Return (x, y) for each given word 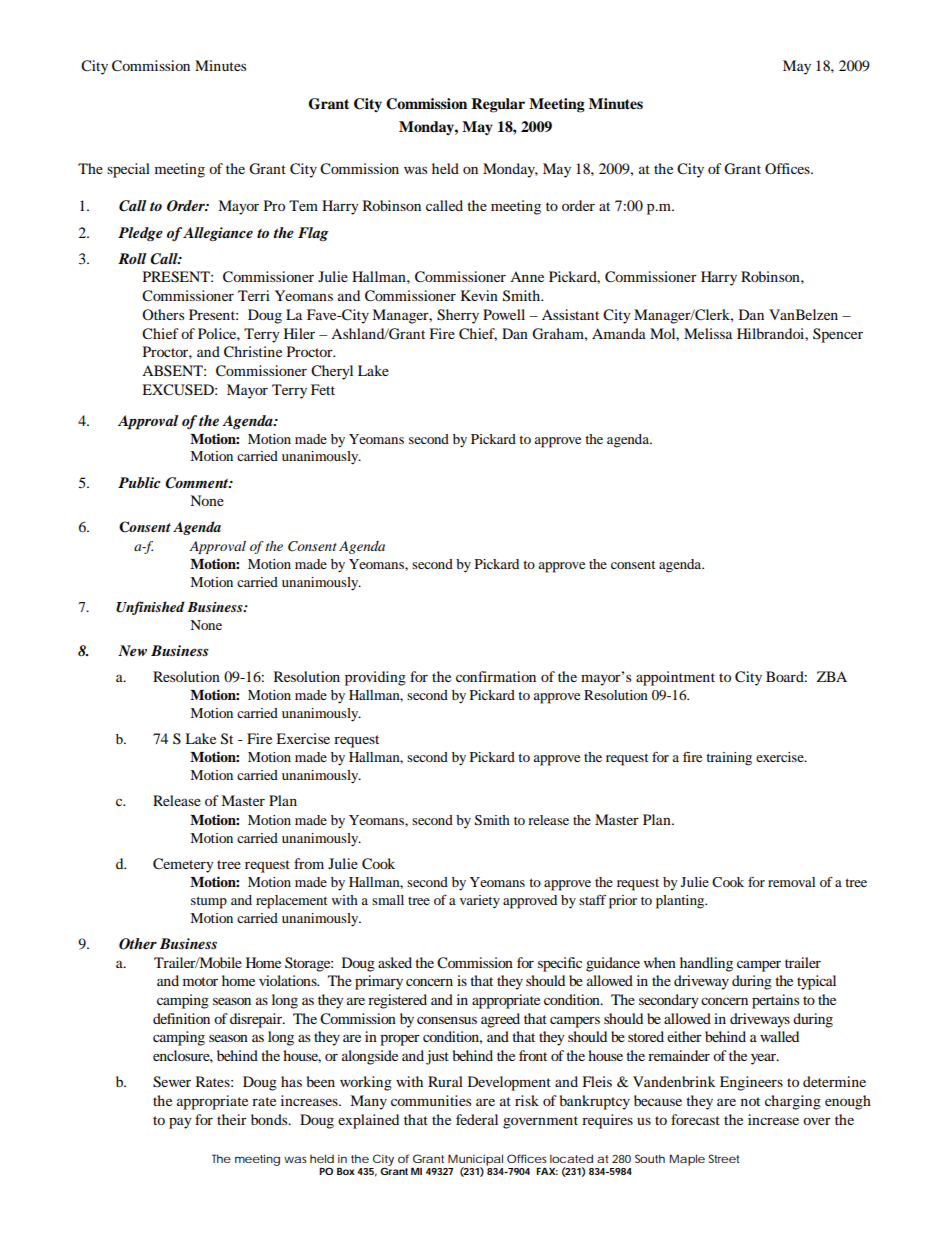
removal (791, 882)
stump (209, 902)
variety (480, 901)
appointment (675, 678)
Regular (498, 105)
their (232, 1119)
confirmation (496, 676)
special (128, 170)
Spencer (838, 335)
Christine (253, 352)
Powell (504, 314)
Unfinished (150, 608)
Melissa (708, 333)
